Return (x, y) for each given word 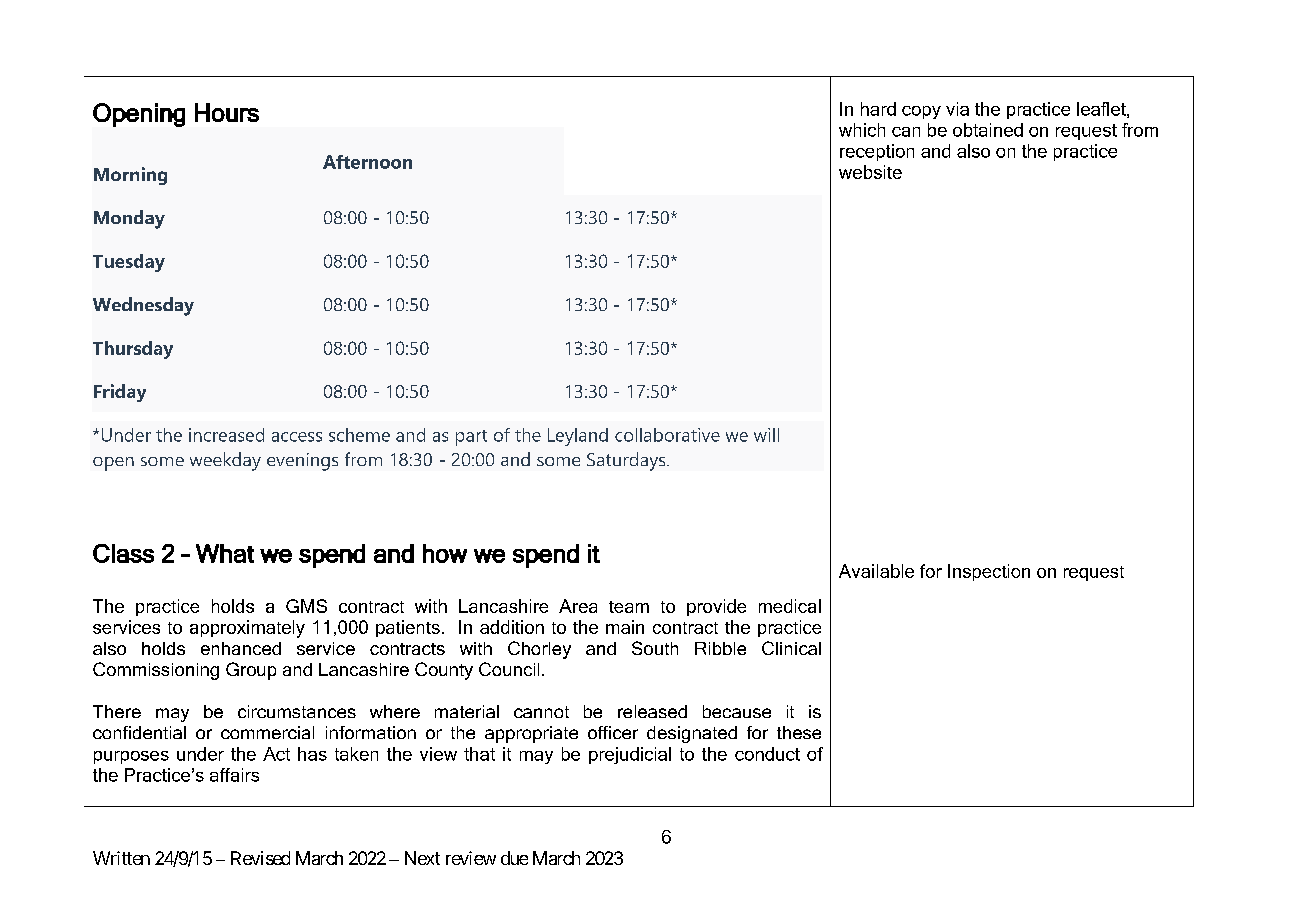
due (514, 858)
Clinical (791, 648)
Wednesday (143, 306)
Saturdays (627, 461)
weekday (225, 461)
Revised (260, 858)
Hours (227, 112)
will (766, 435)
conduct (767, 754)
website (870, 172)
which (862, 130)
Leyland (578, 437)
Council (509, 669)
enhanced (241, 648)
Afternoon (367, 162)
